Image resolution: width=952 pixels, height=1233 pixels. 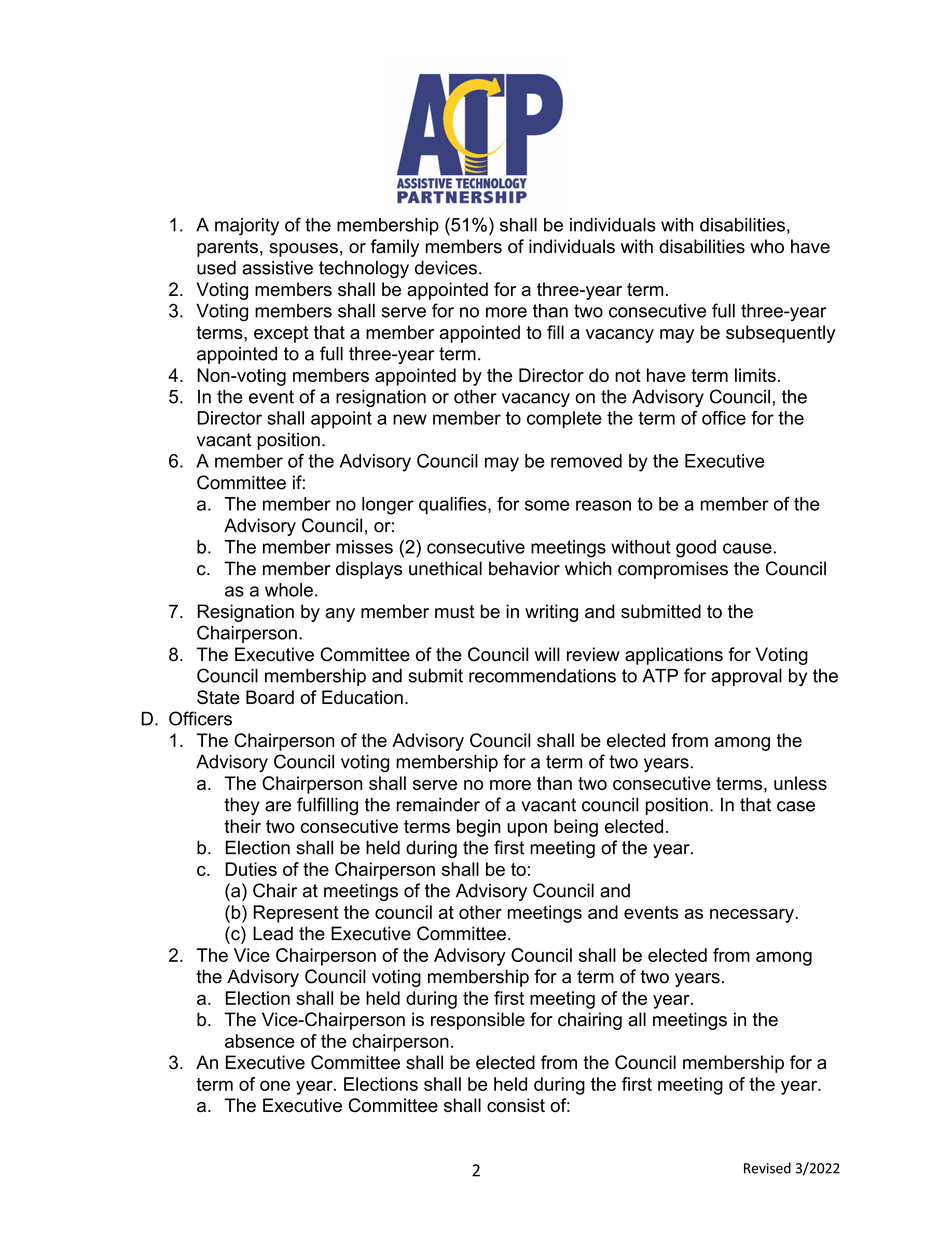 What do you see at coordinates (303, 250) in the image?
I see `spouses` at bounding box center [303, 250].
